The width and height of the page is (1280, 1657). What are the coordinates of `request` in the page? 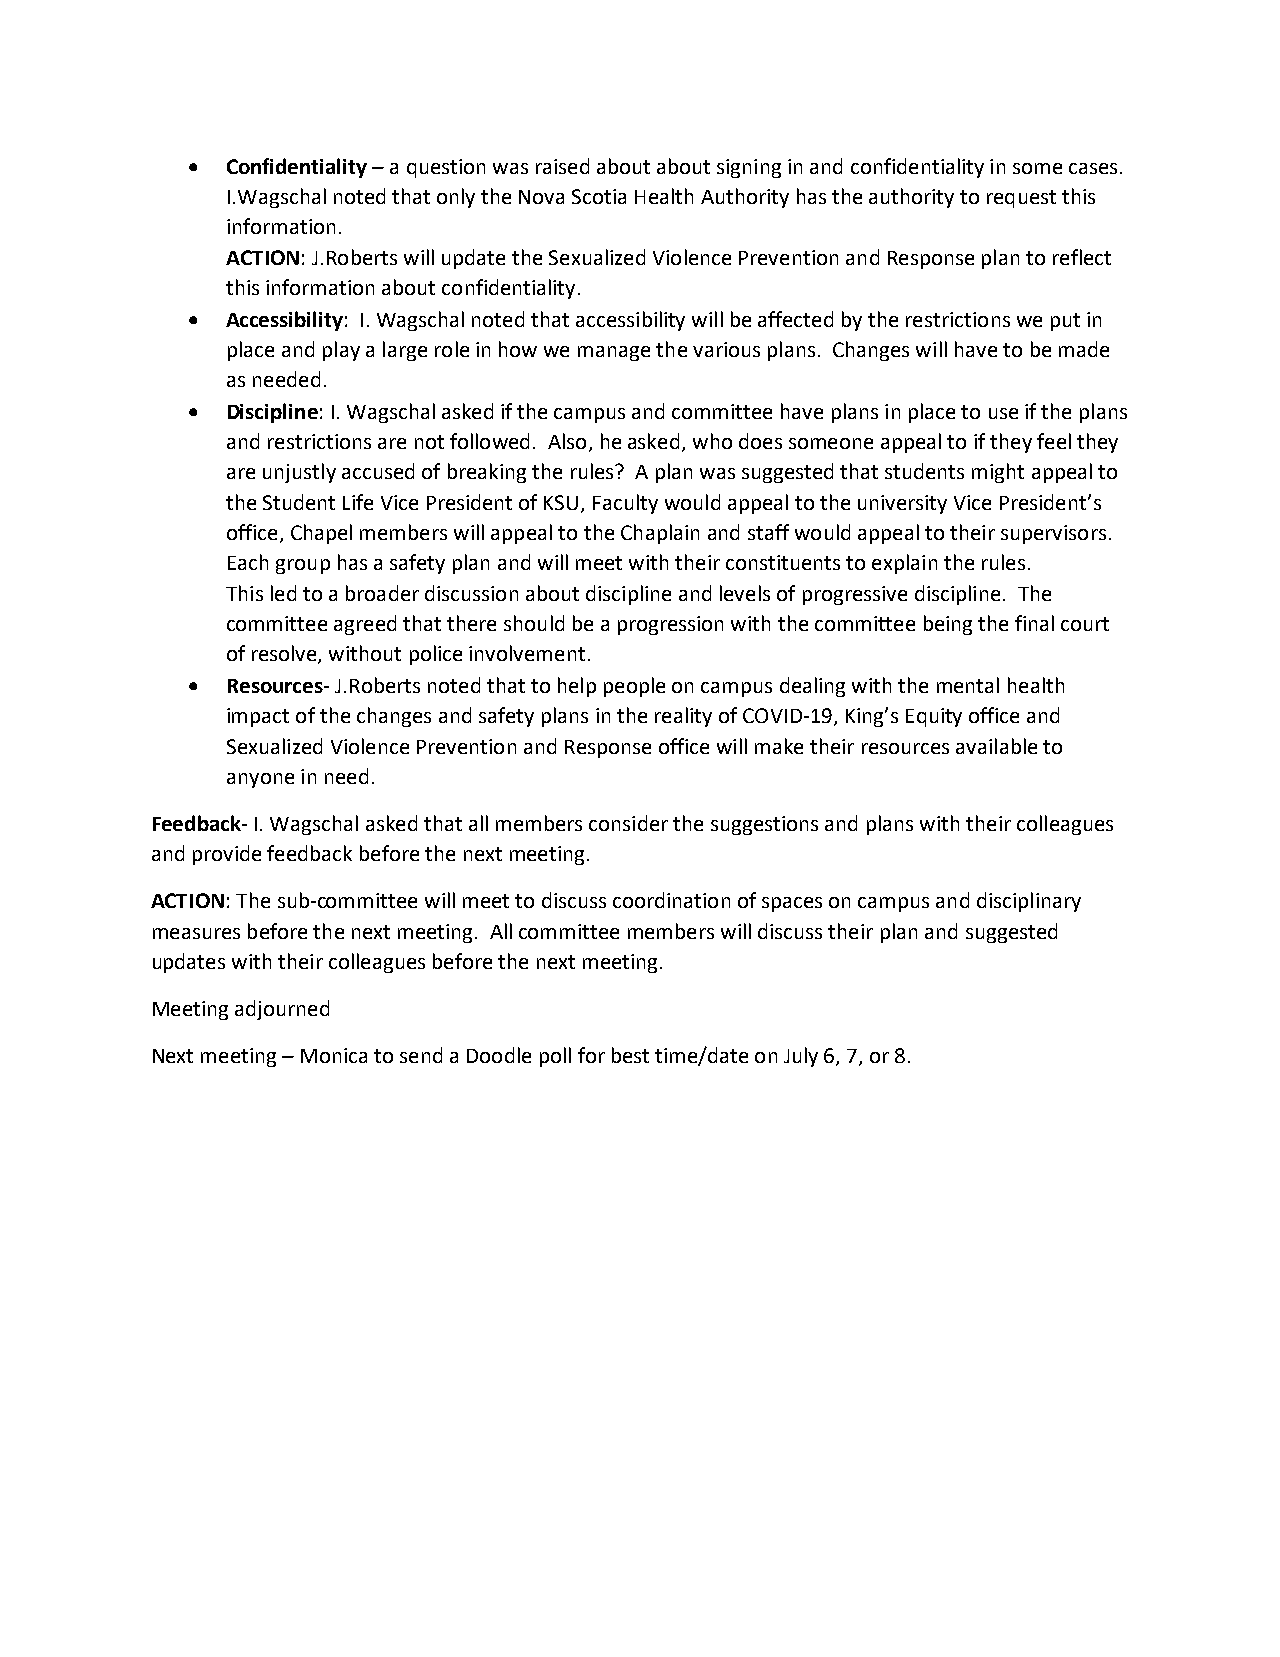 It's located at (1021, 199).
